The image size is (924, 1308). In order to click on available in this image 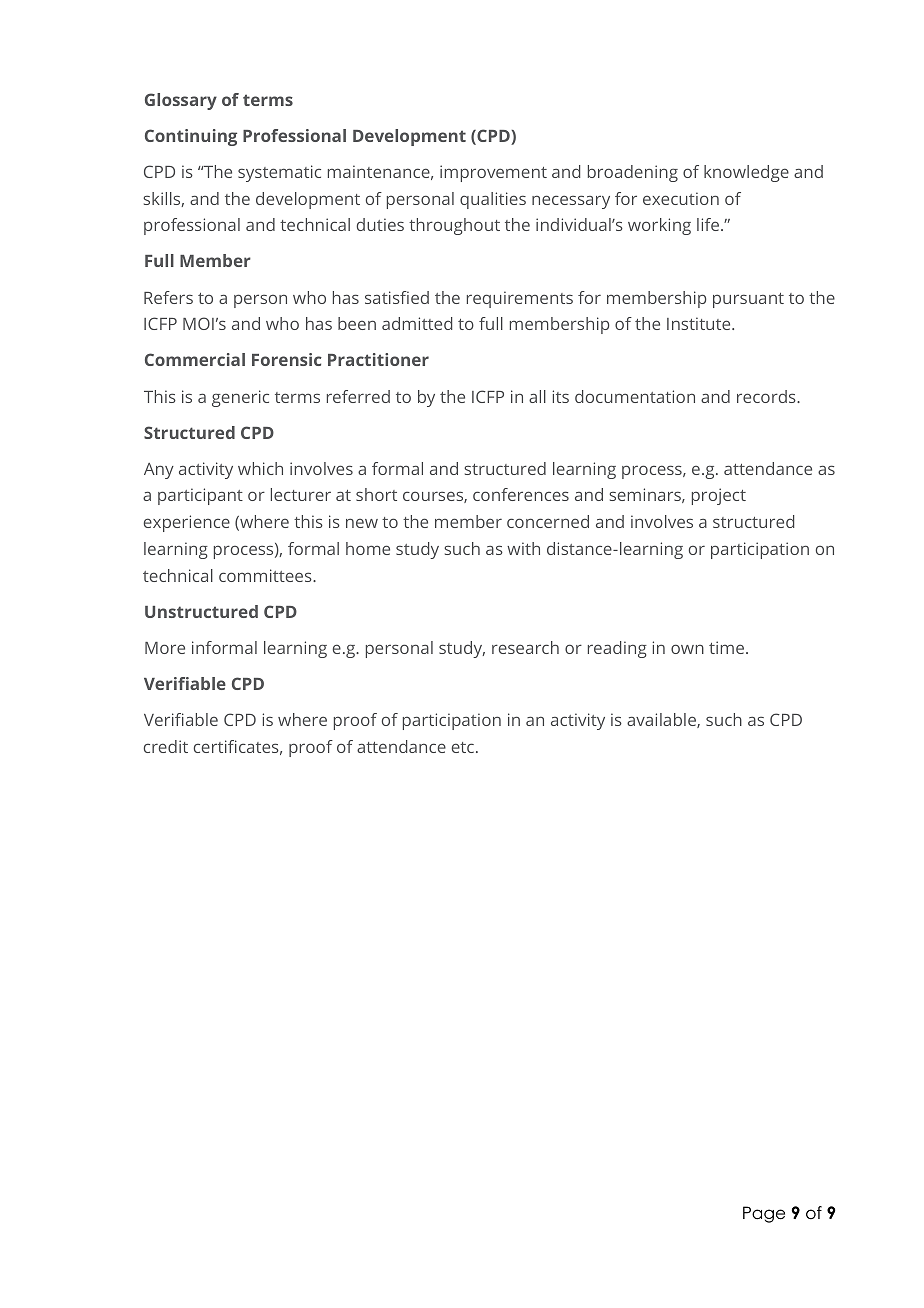, I will do `click(662, 720)`.
